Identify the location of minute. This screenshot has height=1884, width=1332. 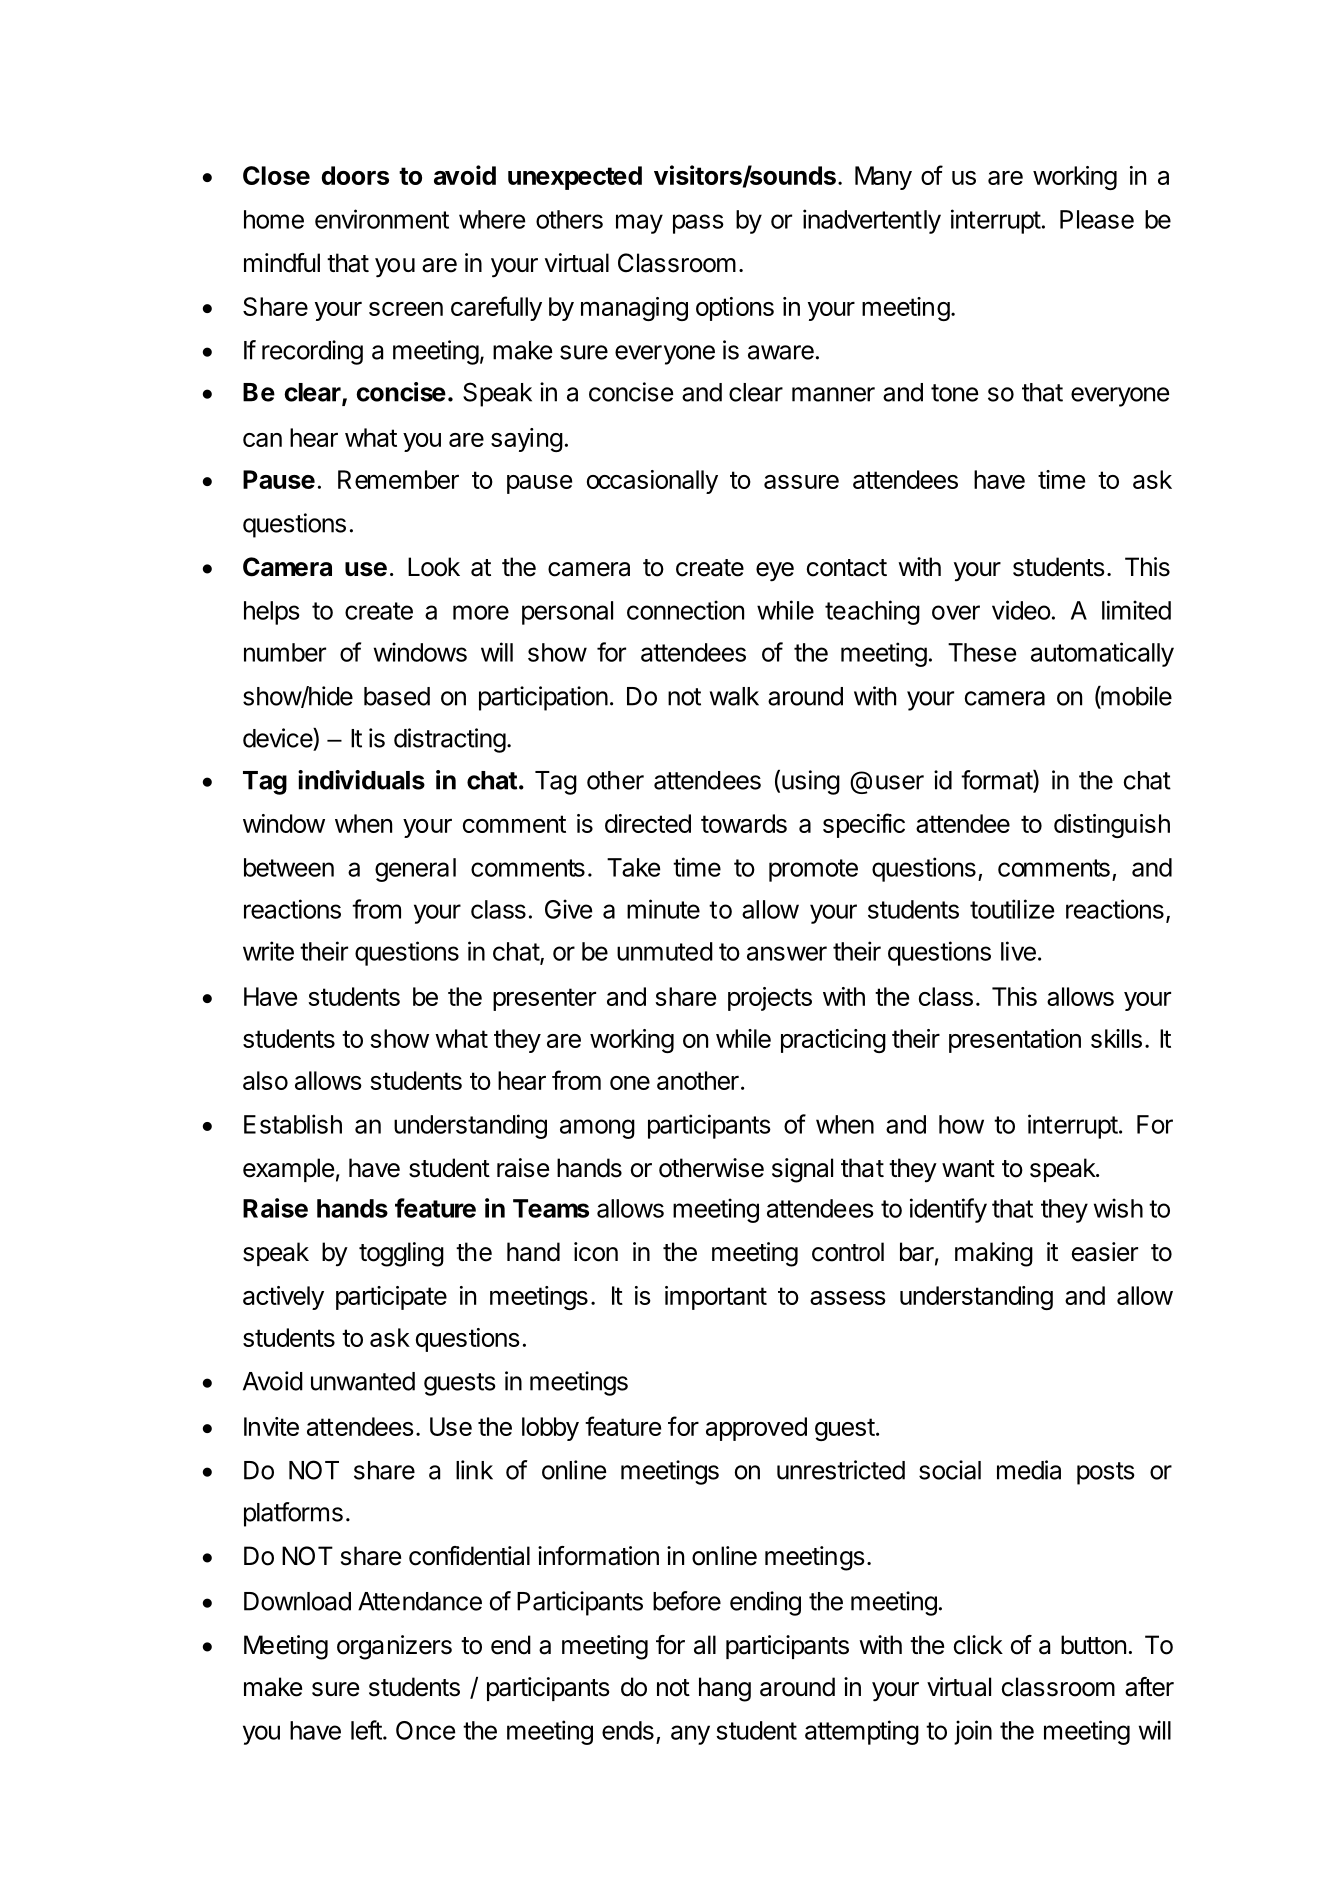
(663, 909).
